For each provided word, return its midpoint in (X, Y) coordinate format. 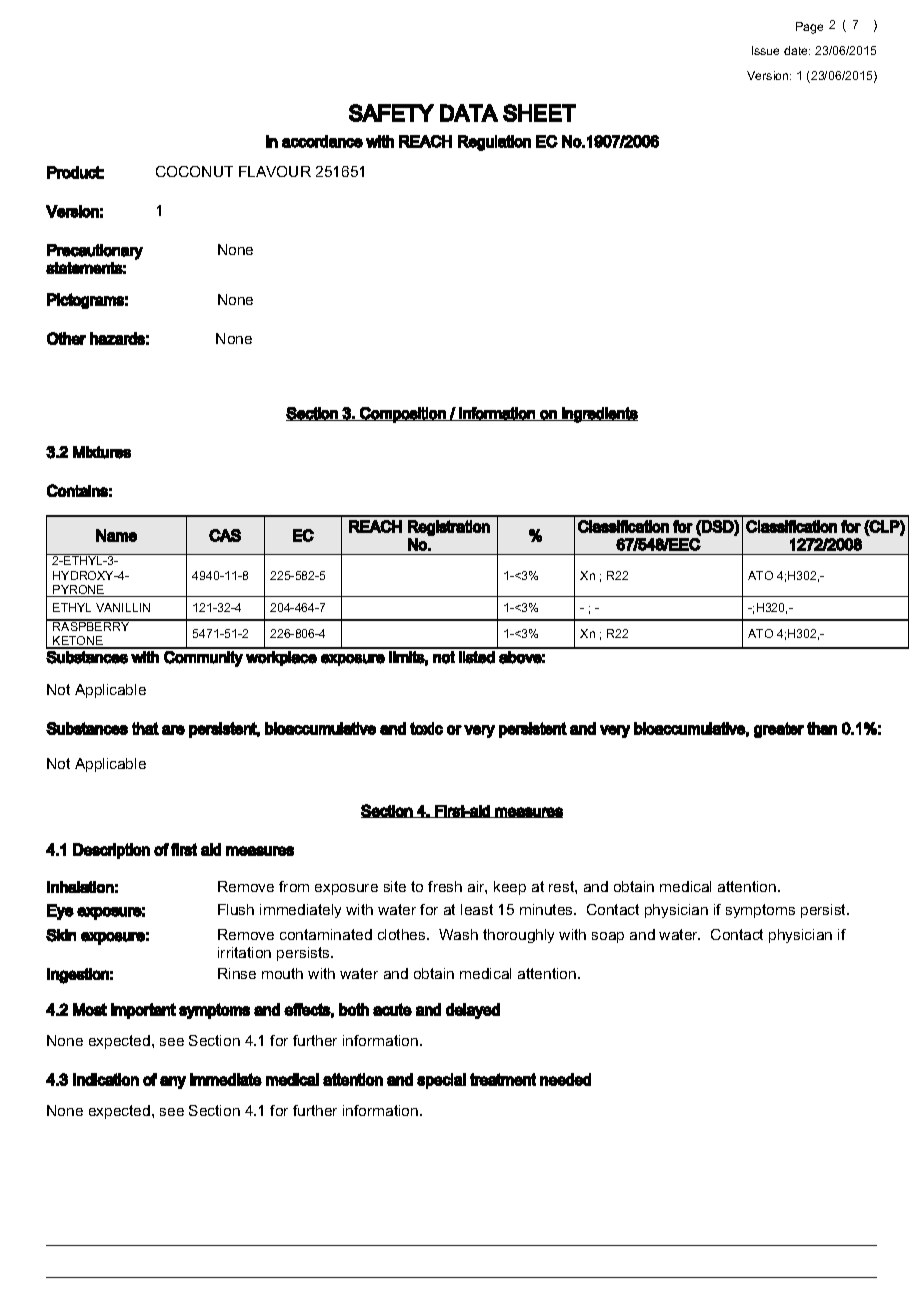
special (441, 1081)
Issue (765, 50)
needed (565, 1079)
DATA (469, 113)
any (173, 1082)
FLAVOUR (275, 171)
